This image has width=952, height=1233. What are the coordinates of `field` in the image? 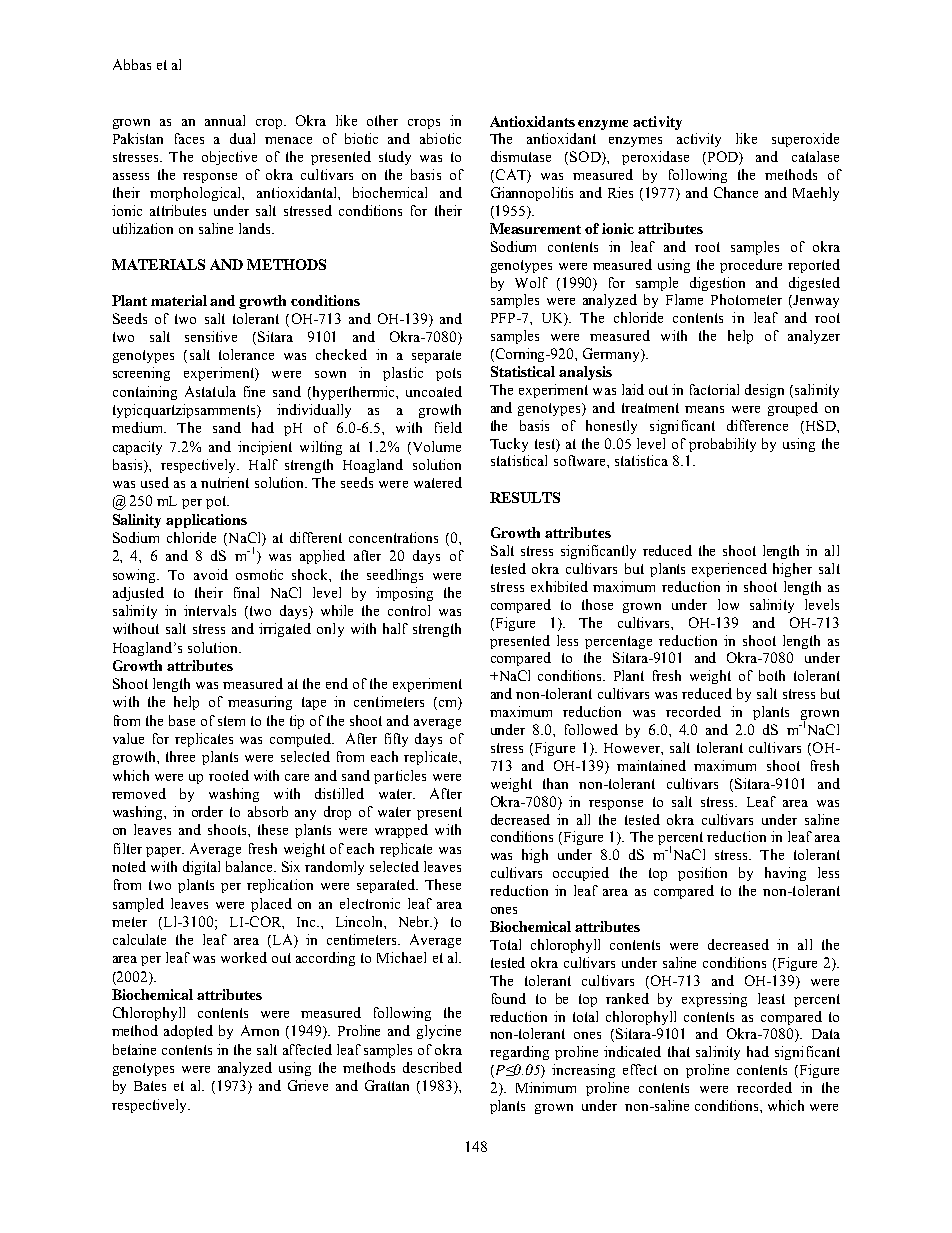 It's located at (448, 427).
